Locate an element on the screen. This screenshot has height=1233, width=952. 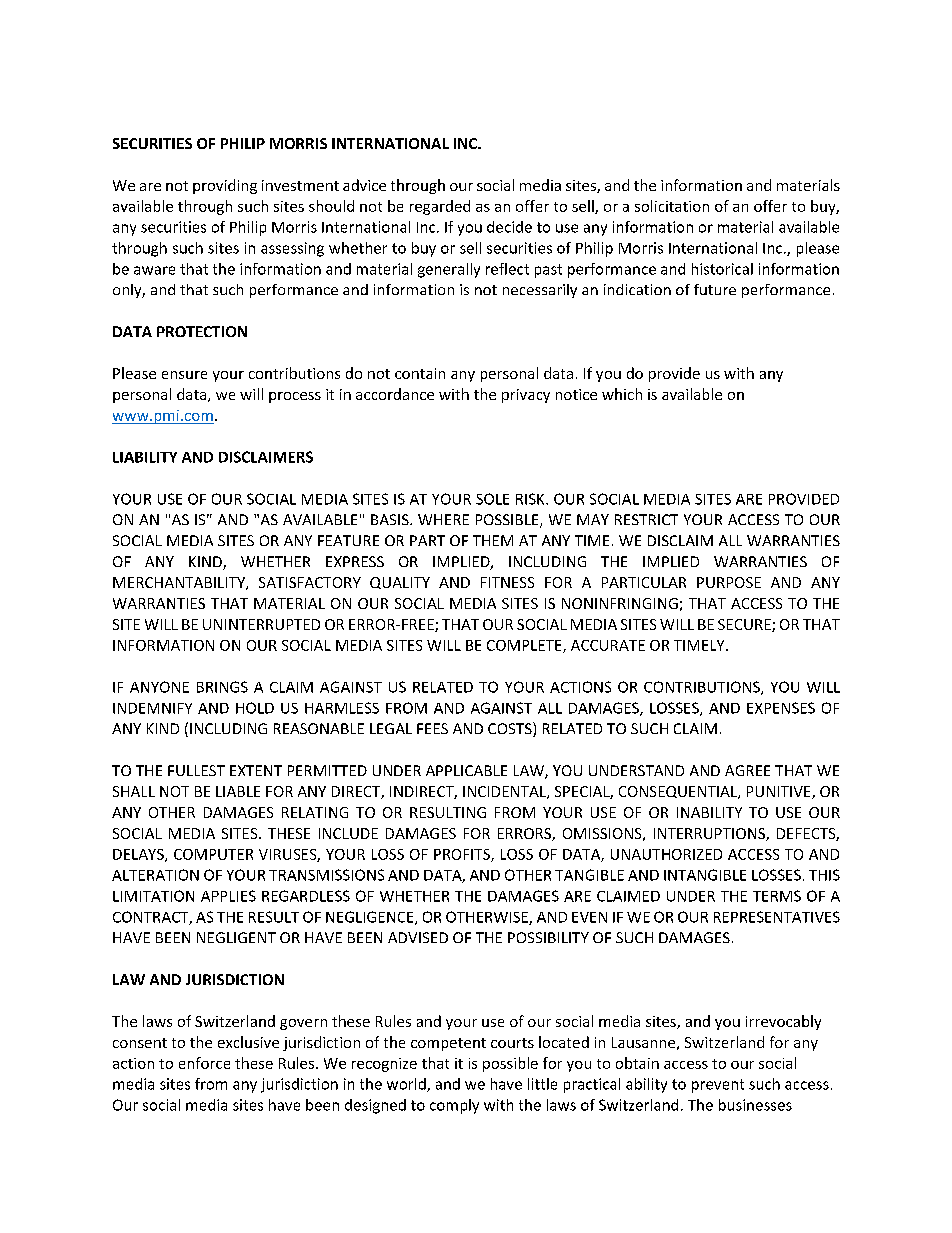
comply is located at coordinates (454, 1106).
